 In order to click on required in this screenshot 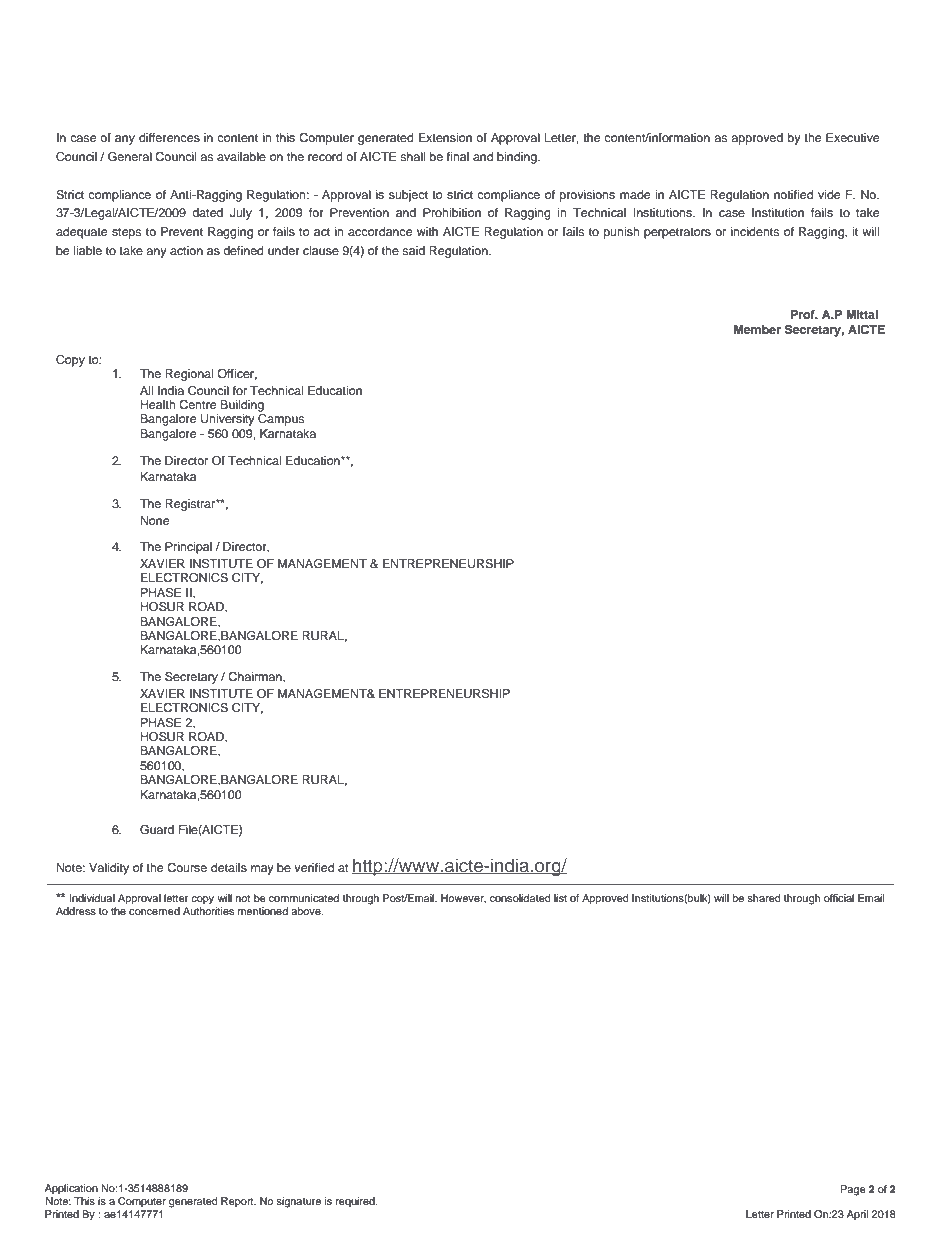, I will do `click(356, 1202)`.
